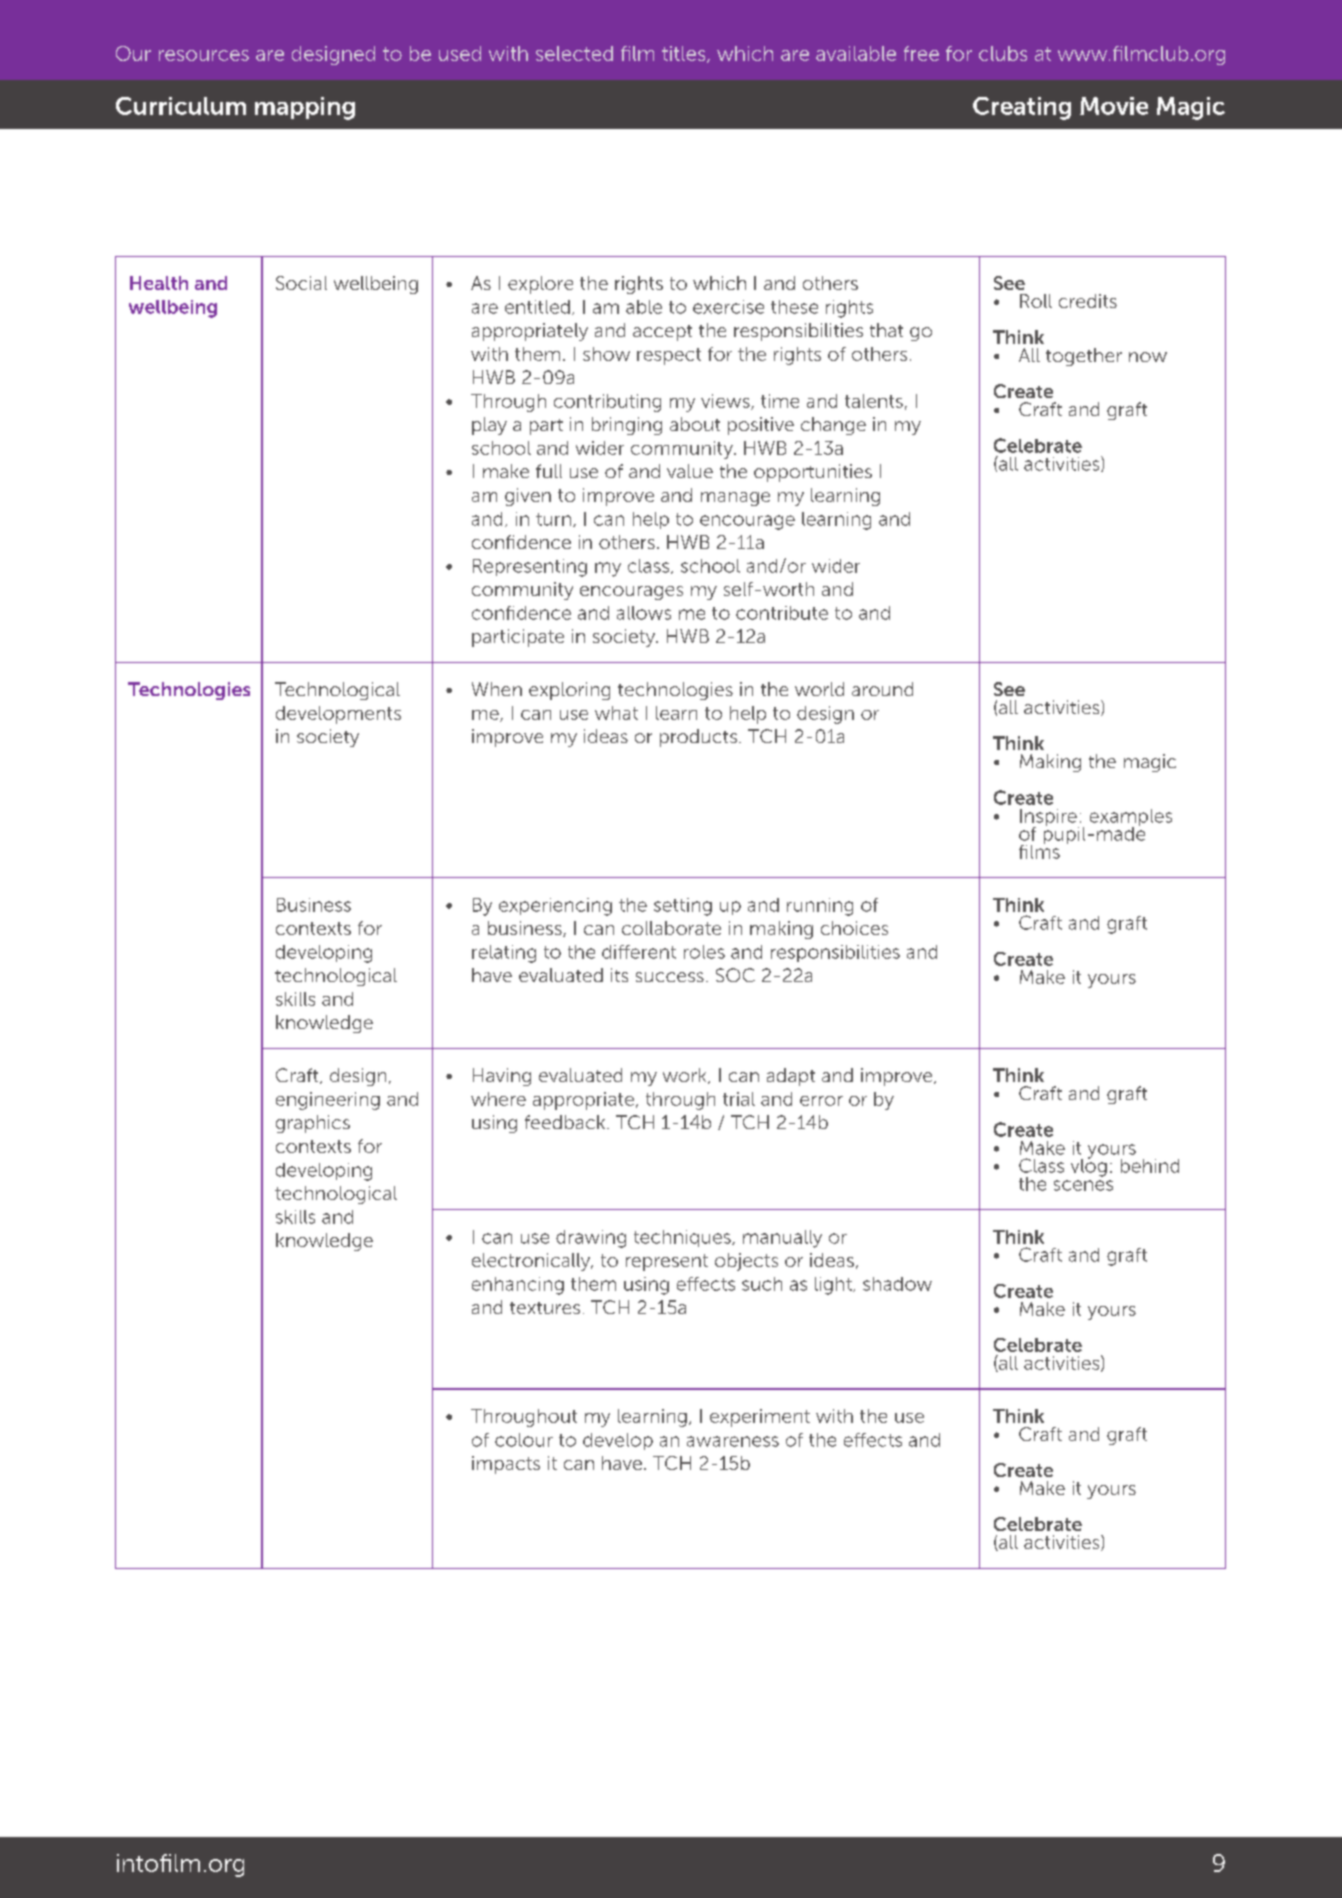 This screenshot has height=1898, width=1342. I want to click on Inspire, so click(1049, 819).
